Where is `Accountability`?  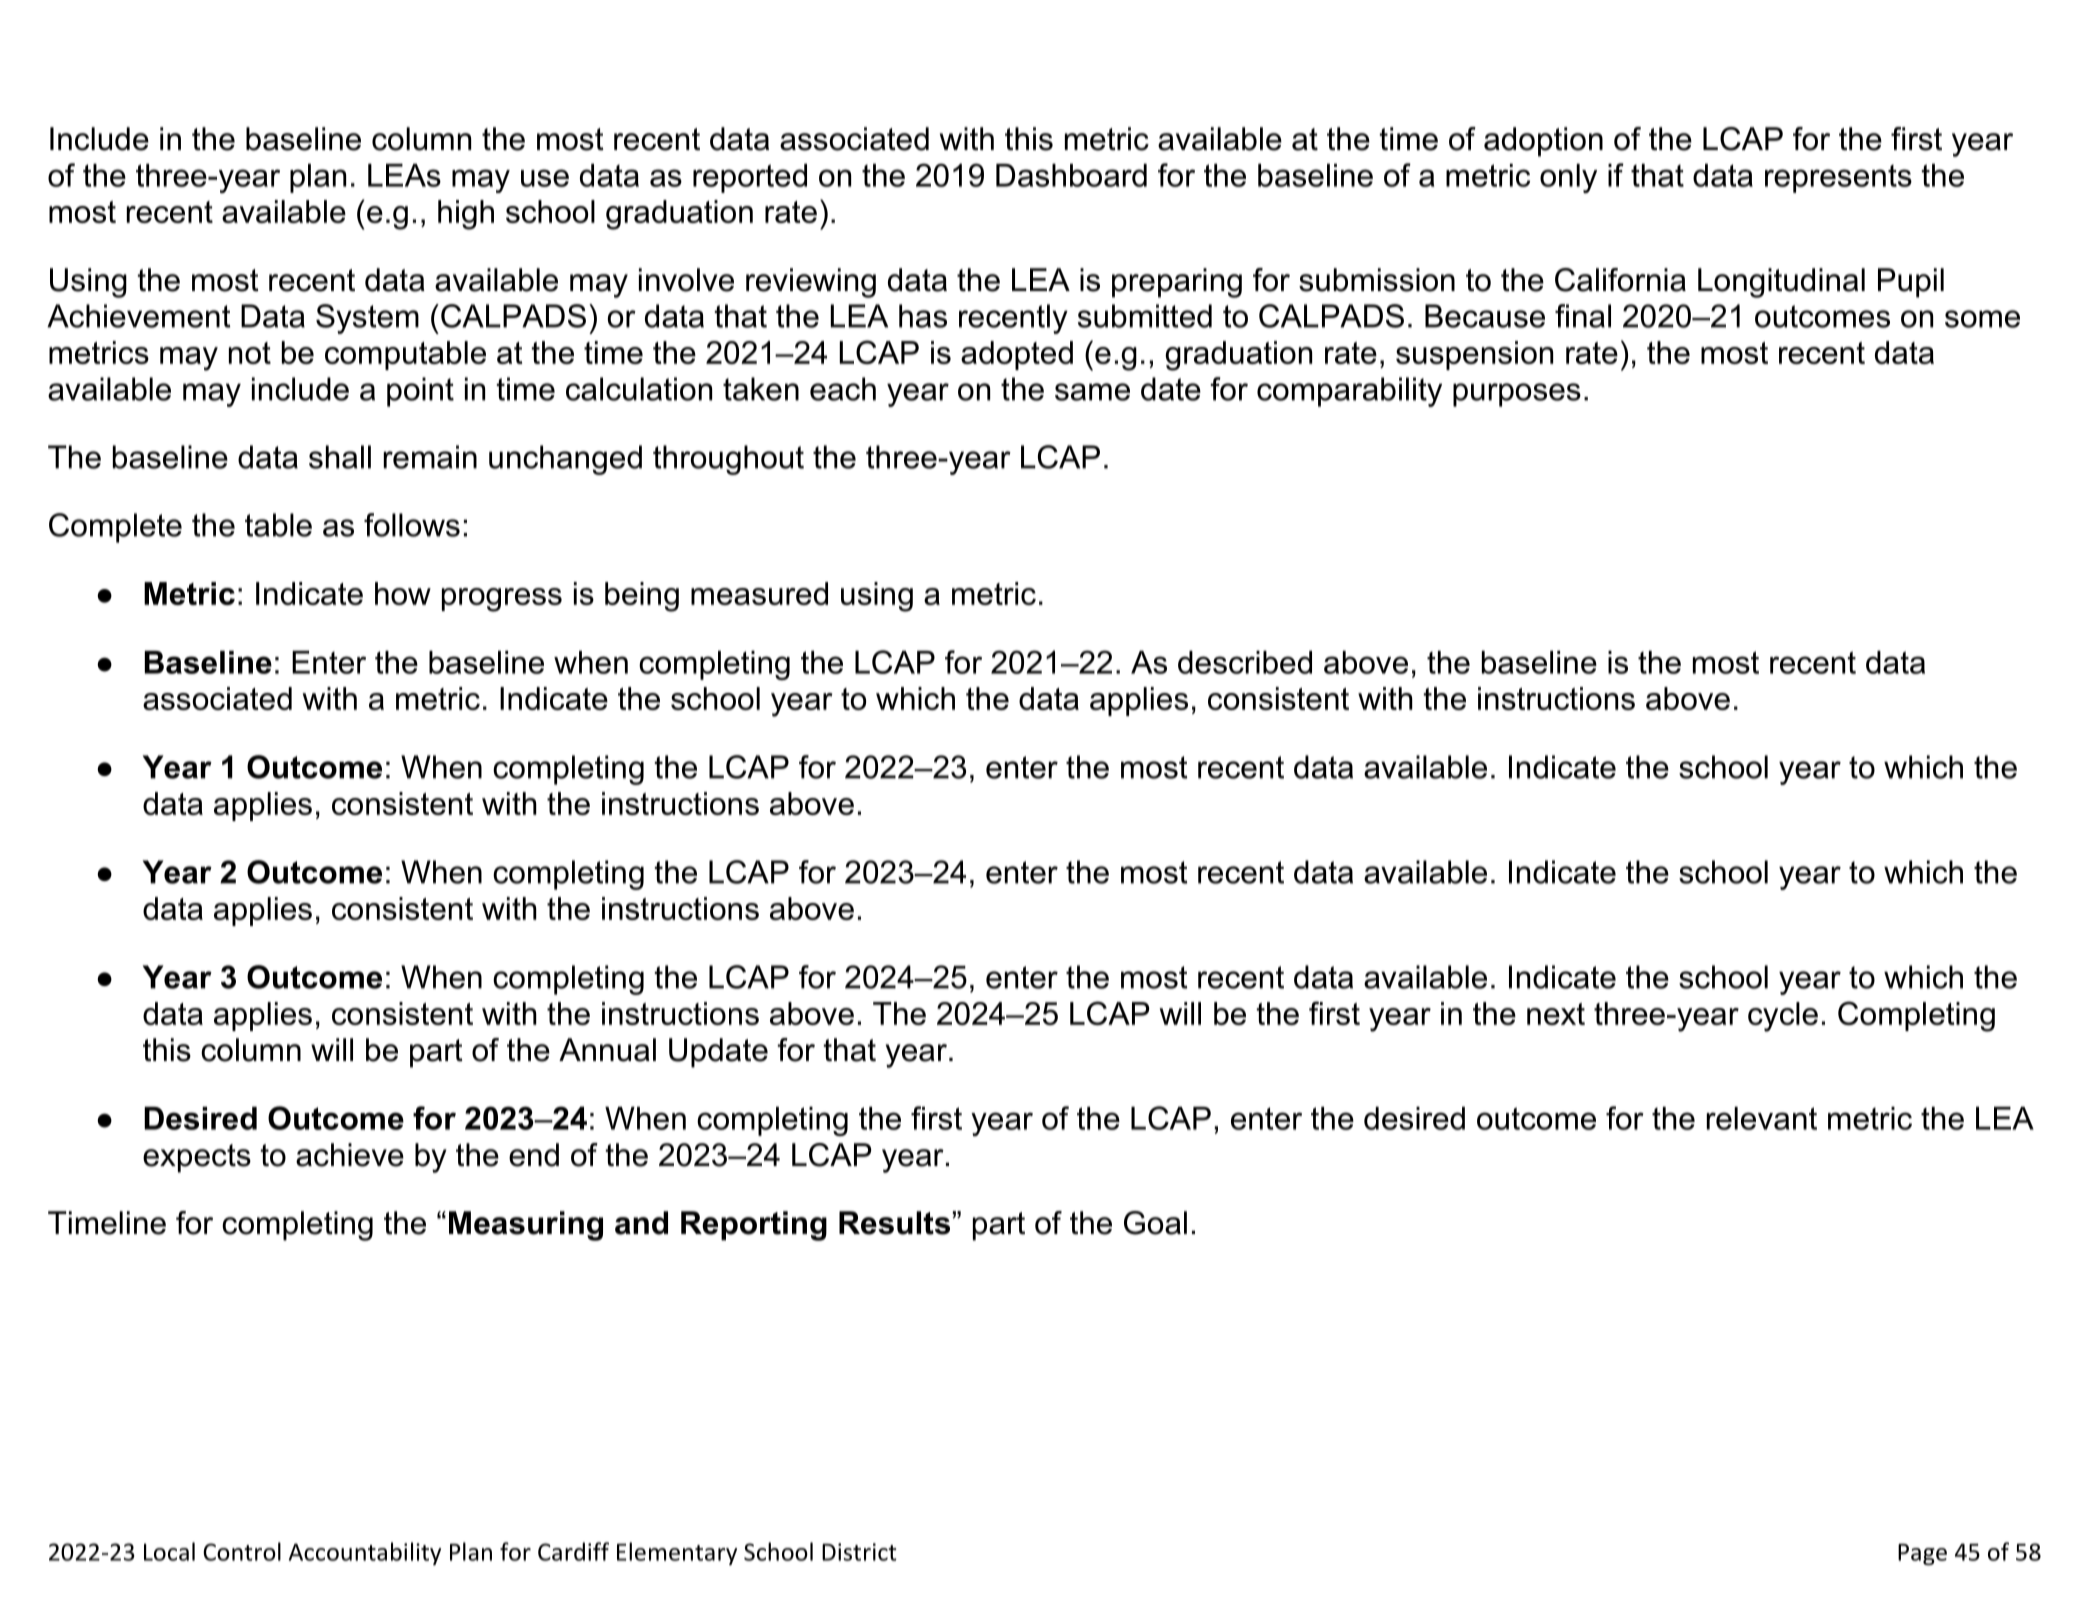
Accountability is located at coordinates (365, 1553).
